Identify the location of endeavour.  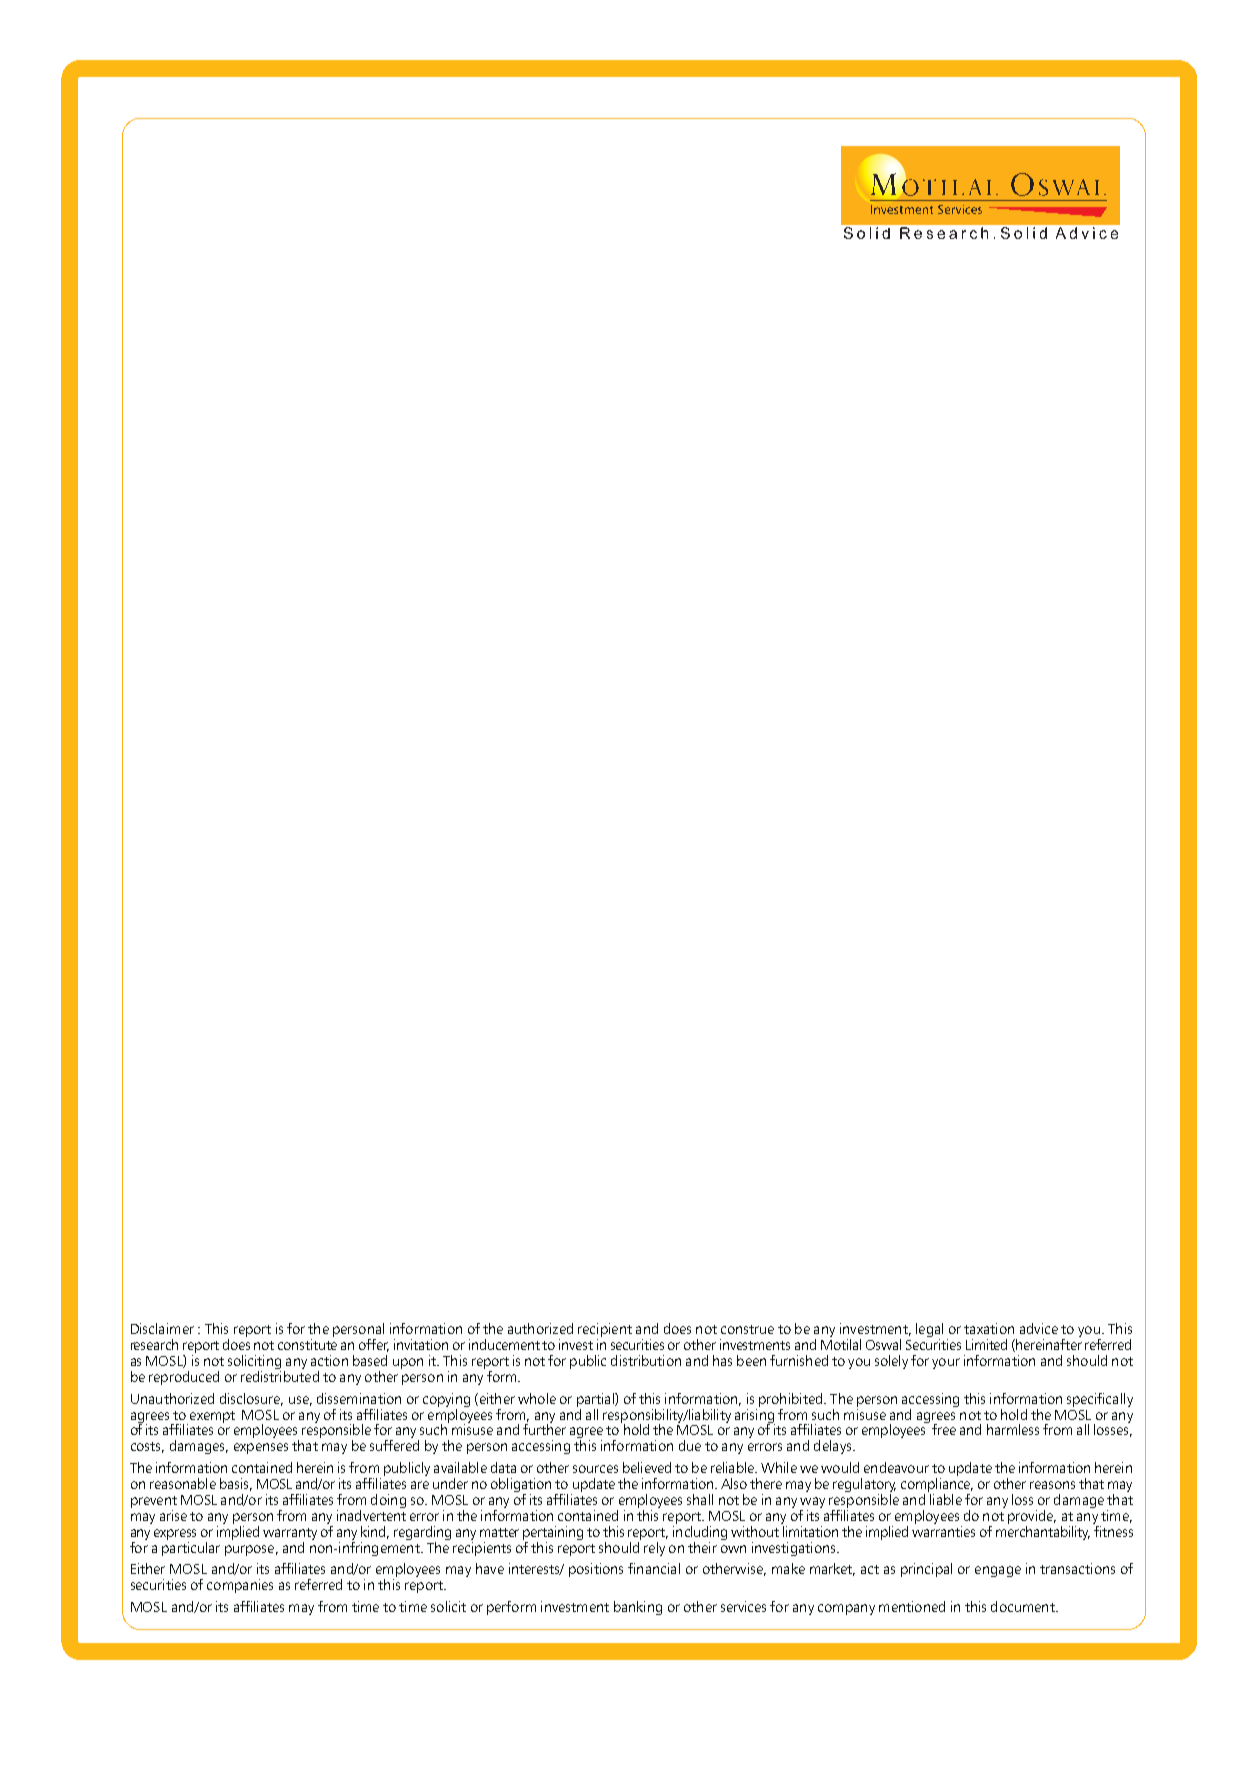
(896, 1467).
